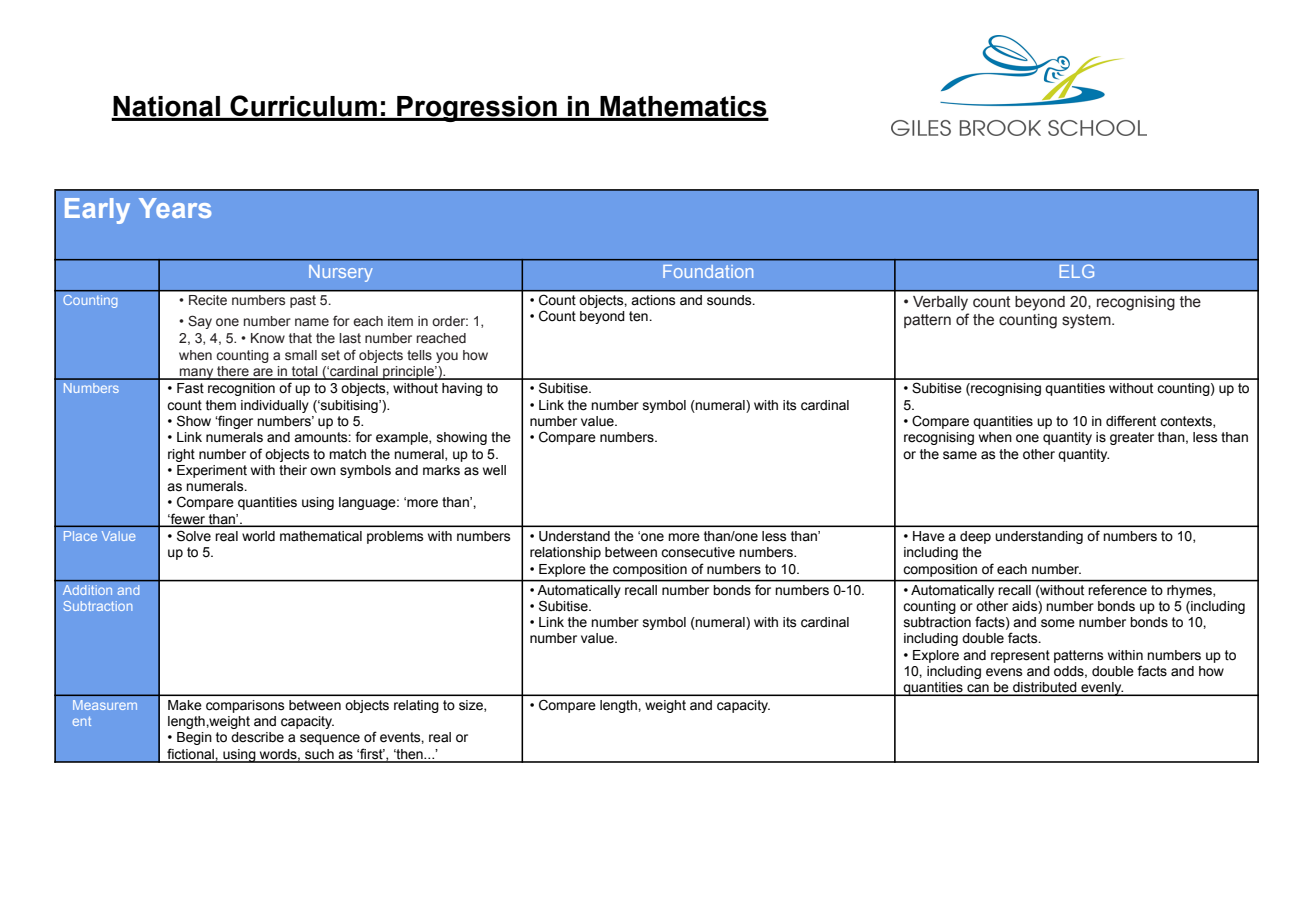 Image resolution: width=1307 pixels, height=924 pixels. What do you see at coordinates (639, 316) in the screenshot?
I see `ten` at bounding box center [639, 316].
